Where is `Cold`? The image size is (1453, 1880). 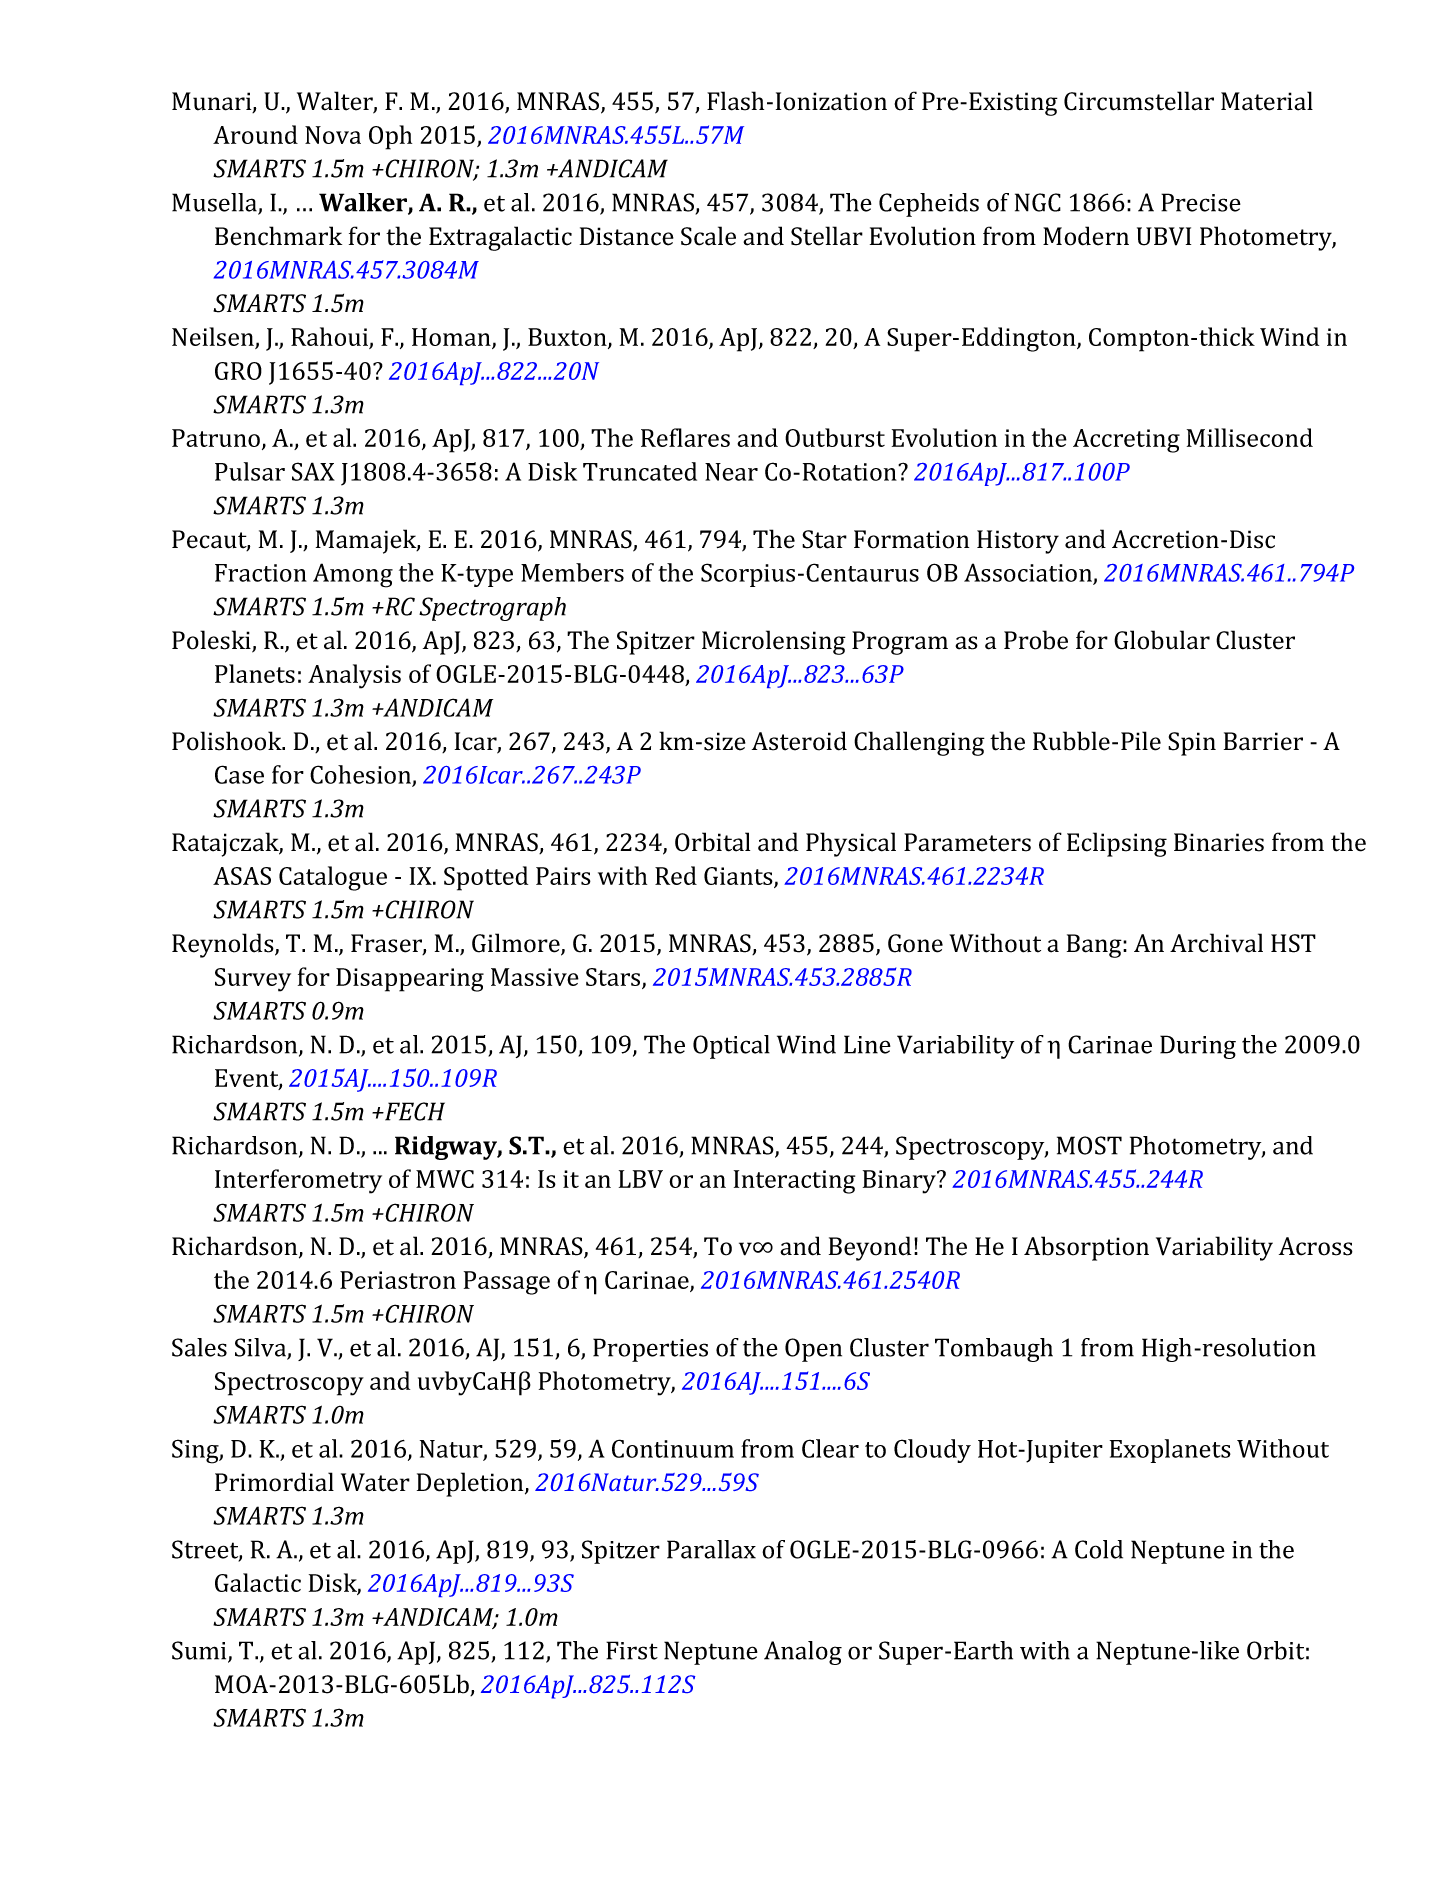 Cold is located at coordinates (1099, 1549).
